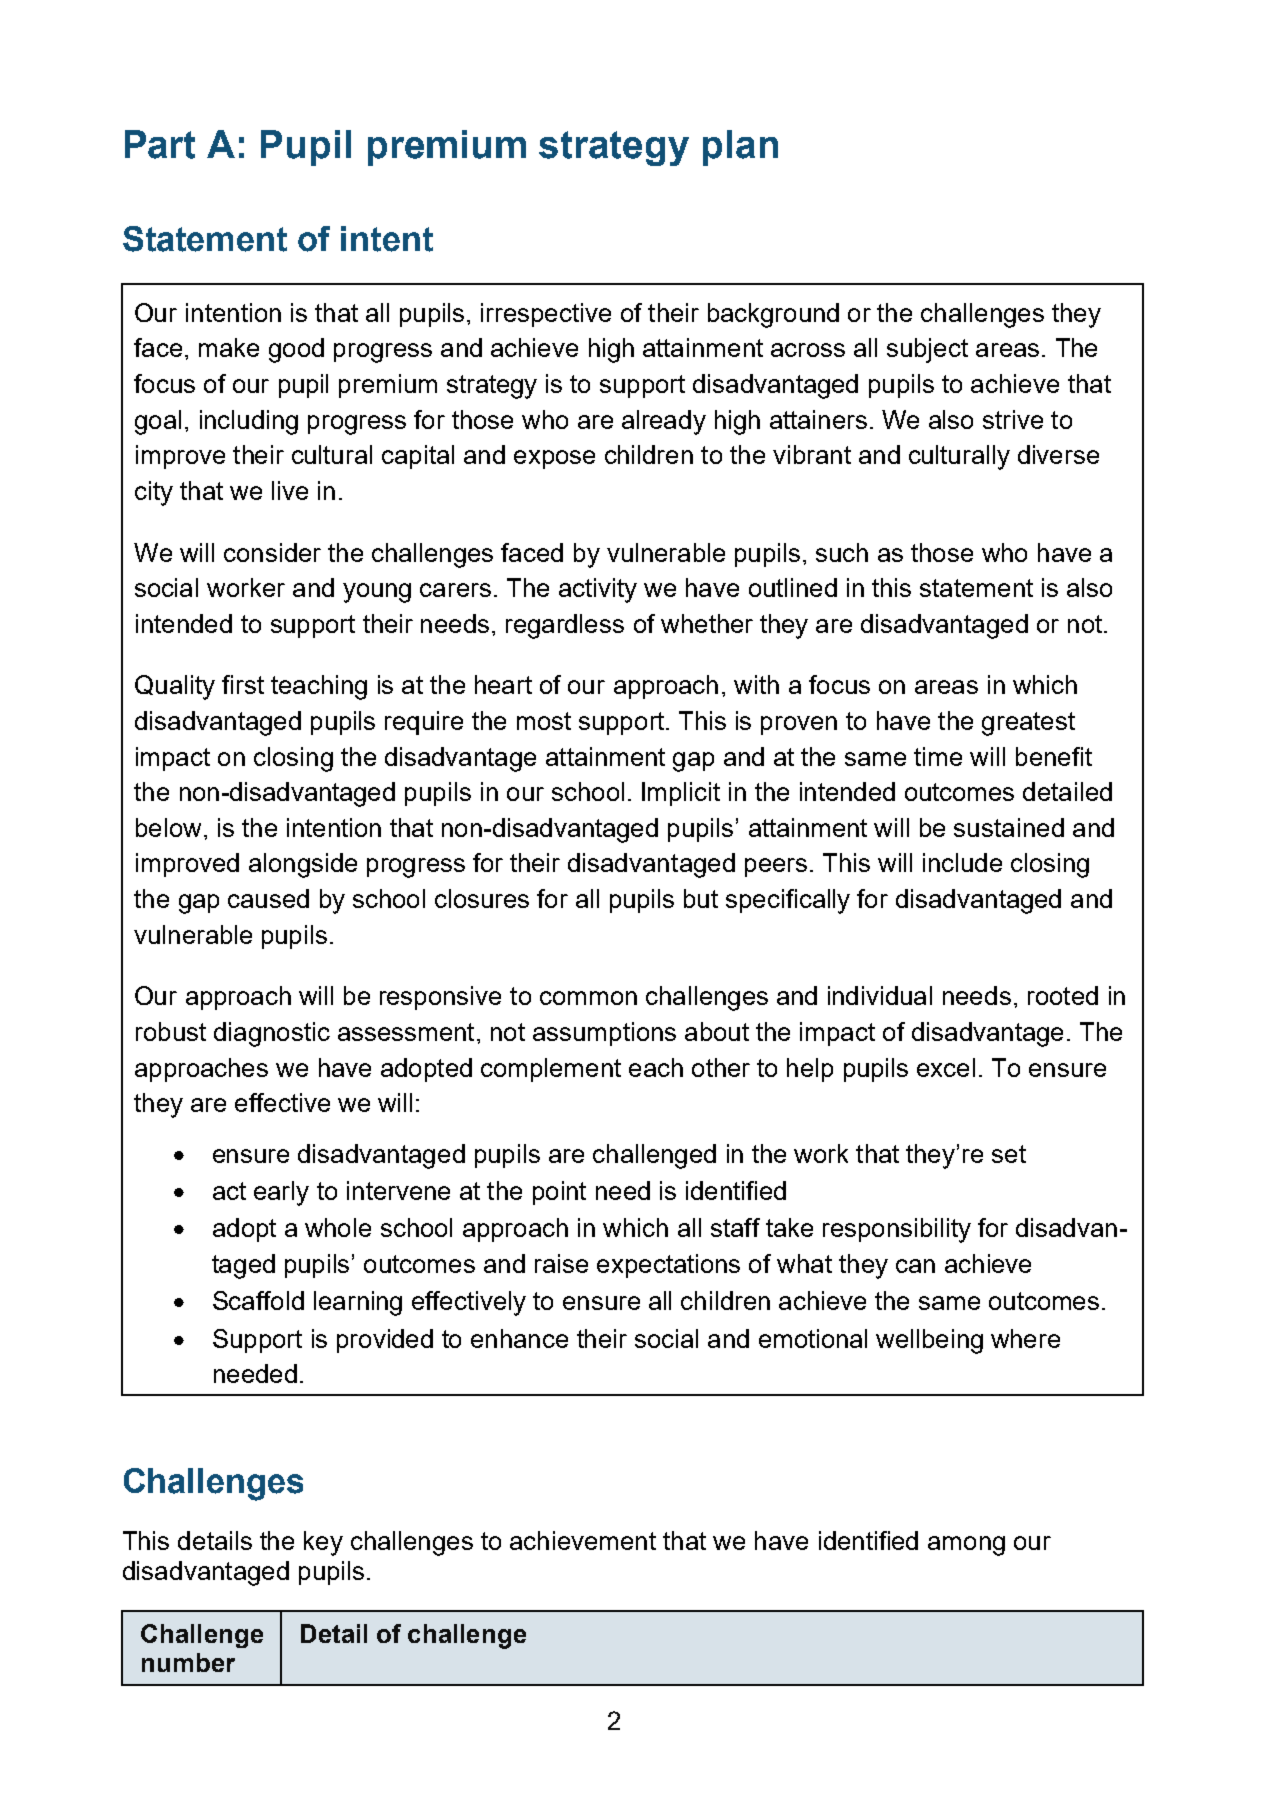 Image resolution: width=1281 pixels, height=1812 pixels. What do you see at coordinates (927, 350) in the screenshot?
I see `subject` at bounding box center [927, 350].
